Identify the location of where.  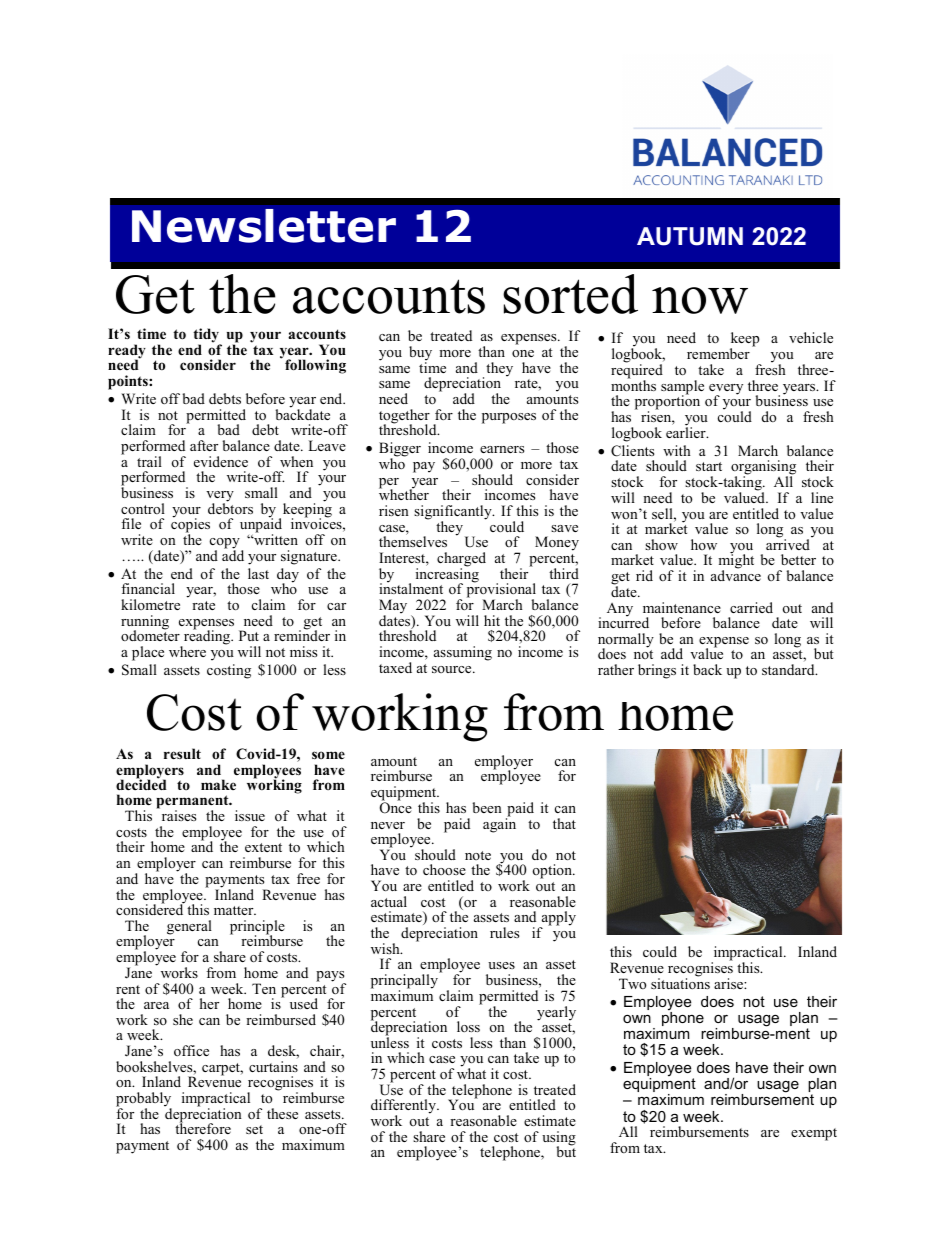
(187, 651).
